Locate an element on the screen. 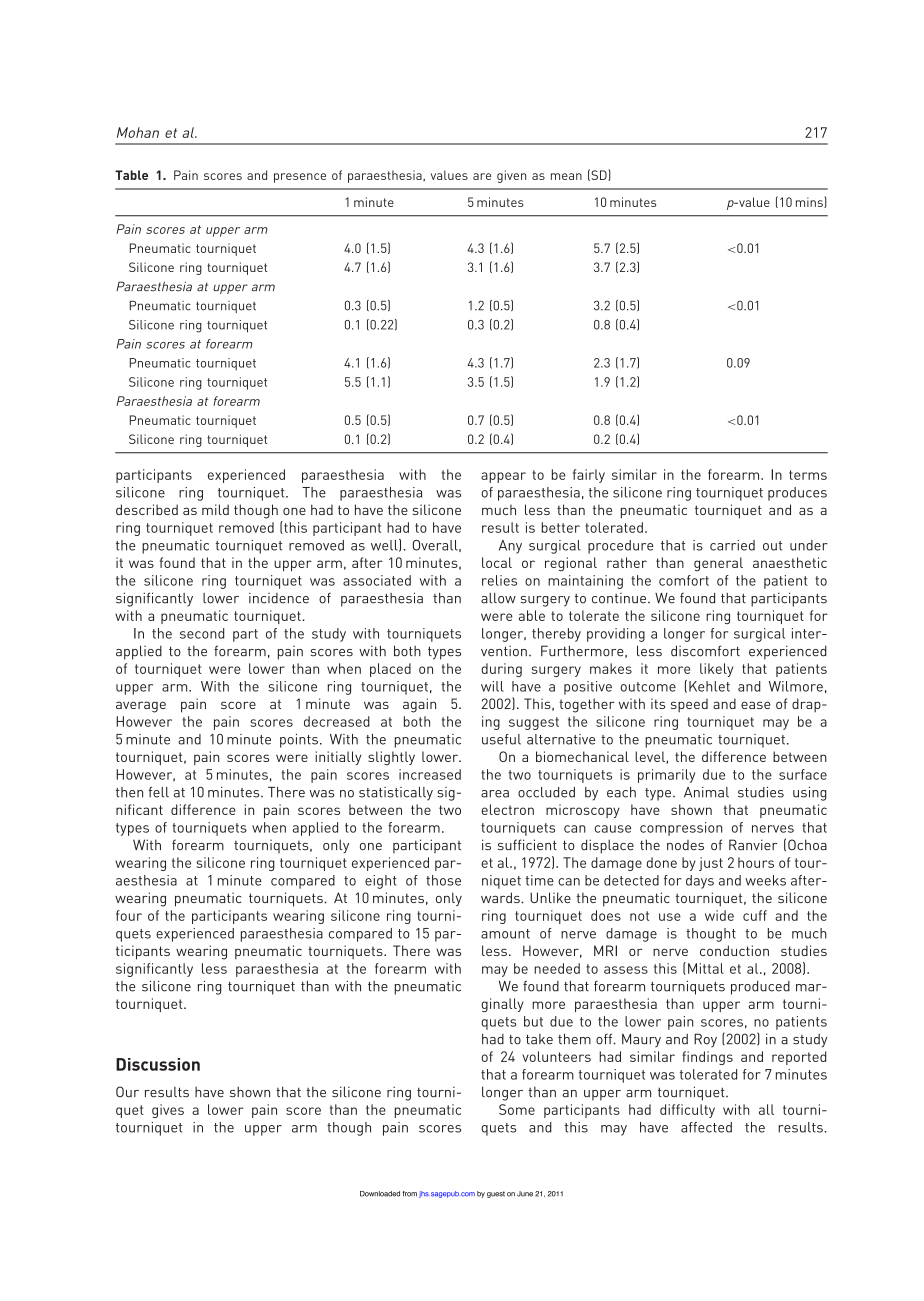 The width and height of the screenshot is (924, 1301). guest is located at coordinates (496, 1194).
